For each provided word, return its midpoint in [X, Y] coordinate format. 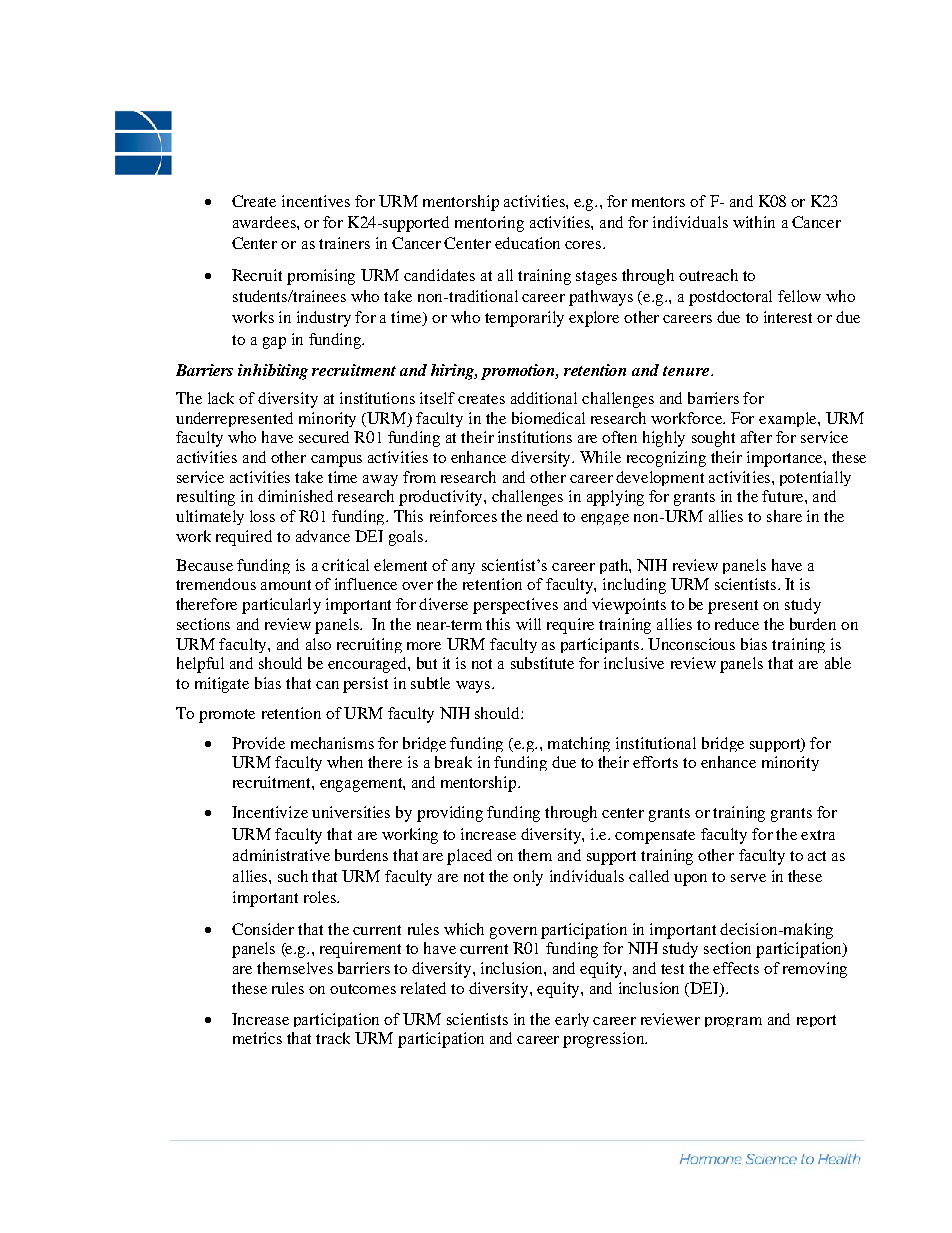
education [527, 243]
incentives [316, 201]
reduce [737, 624]
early [572, 1020]
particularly [281, 606]
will [528, 624]
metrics [257, 1038]
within [754, 222]
